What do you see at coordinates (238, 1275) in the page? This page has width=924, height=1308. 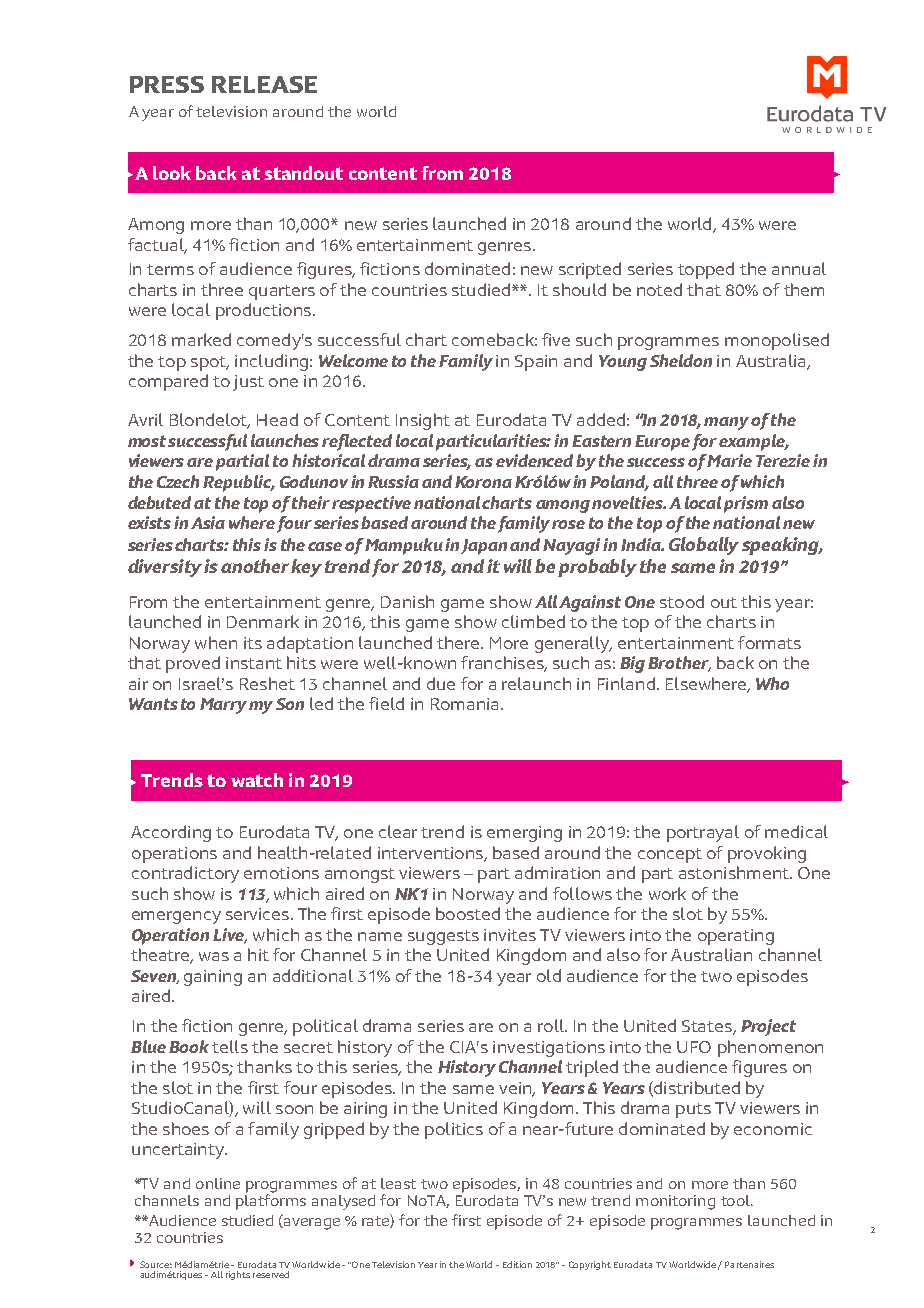 I see `rights` at bounding box center [238, 1275].
